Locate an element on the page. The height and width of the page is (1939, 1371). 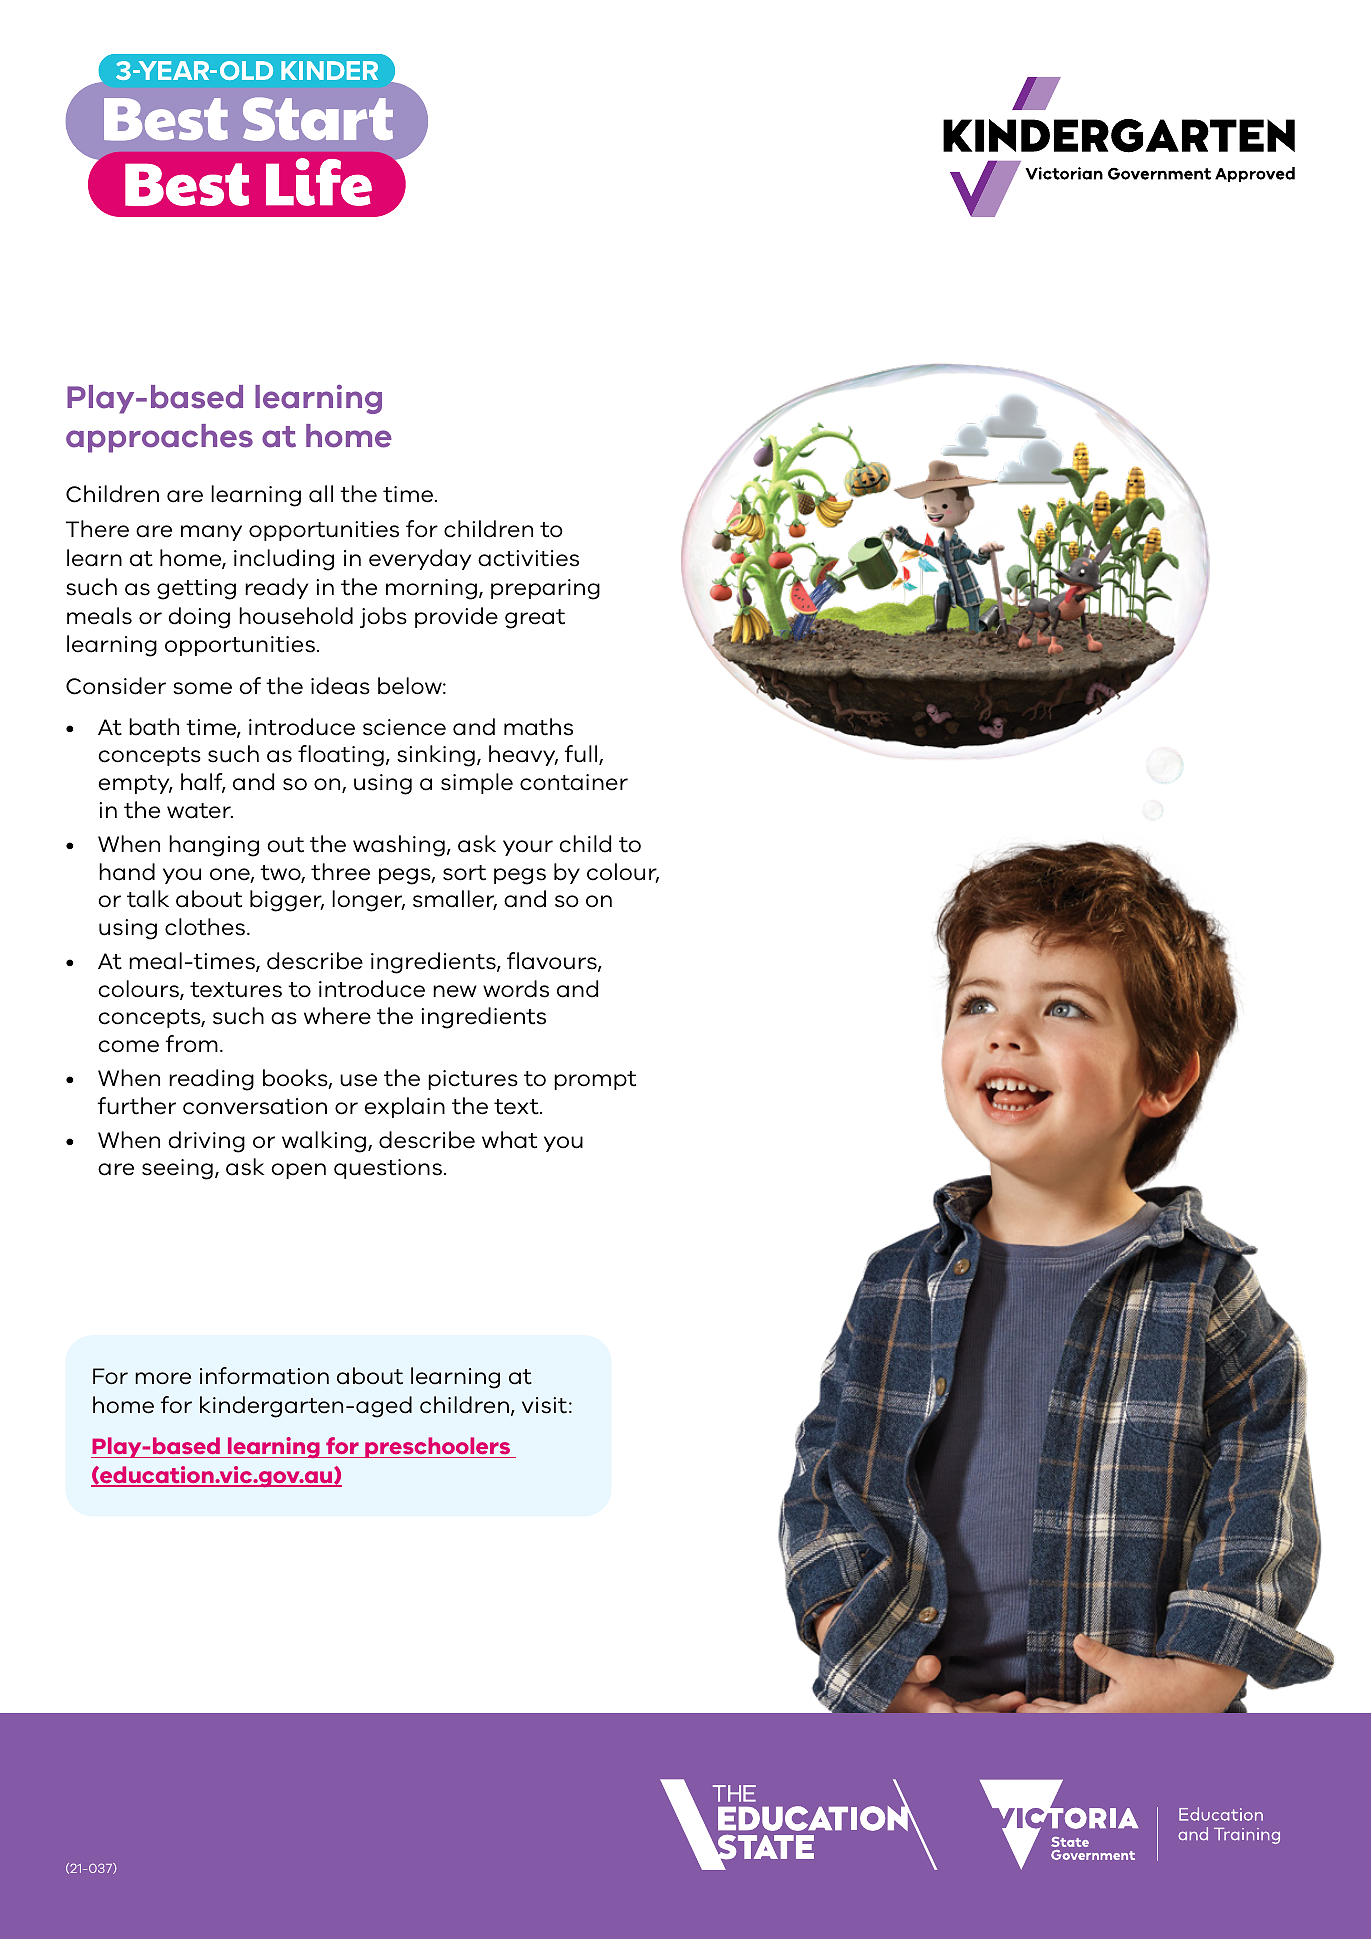
what is located at coordinates (509, 1140).
